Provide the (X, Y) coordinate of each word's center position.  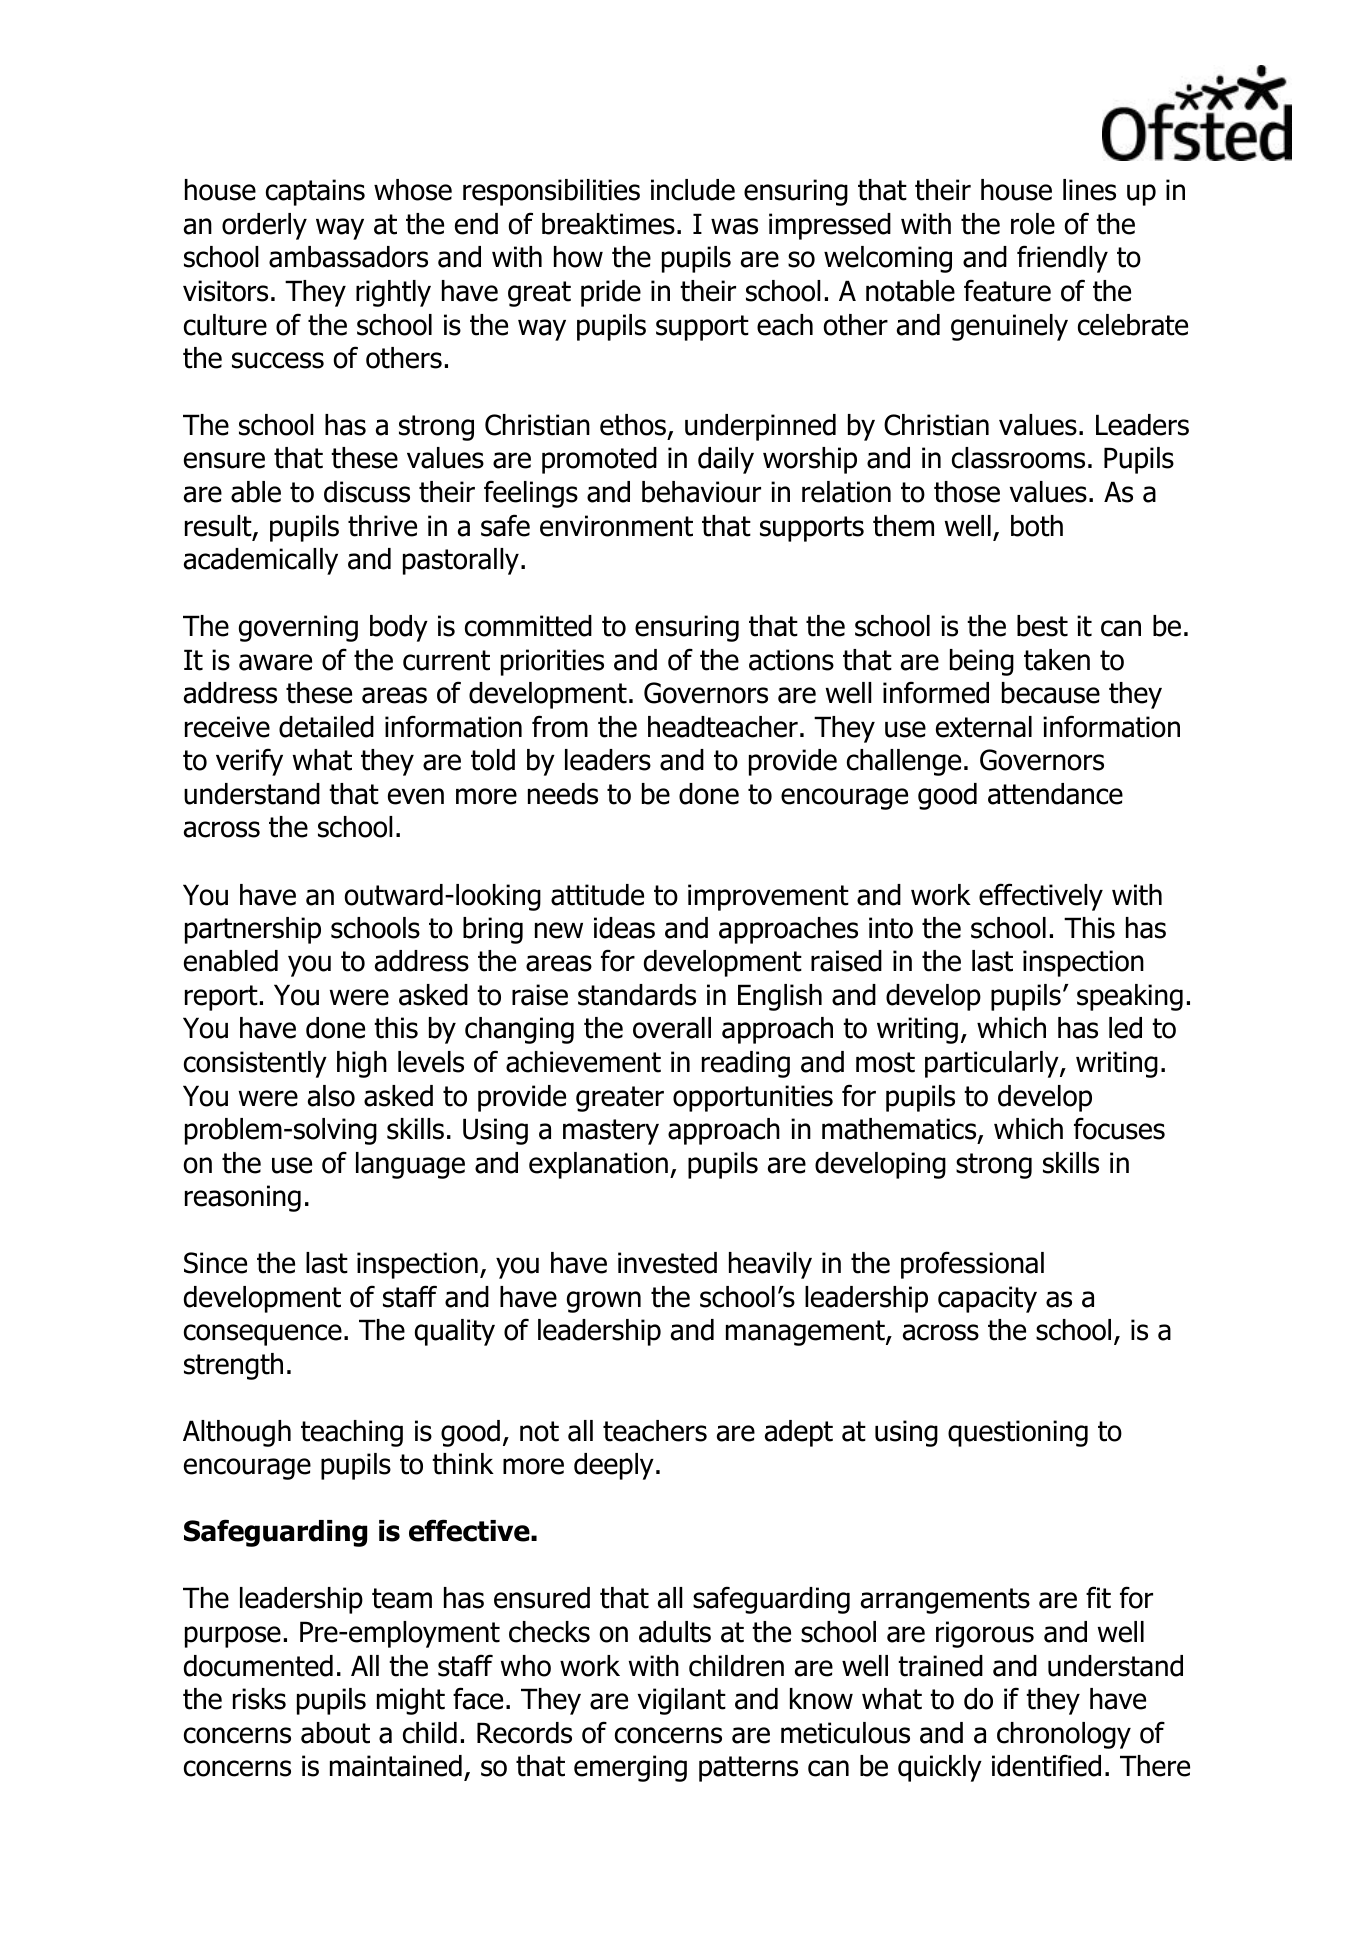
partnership (253, 930)
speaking (1130, 997)
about (335, 1733)
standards (637, 995)
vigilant (682, 1701)
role (1033, 224)
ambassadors (348, 257)
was (734, 226)
